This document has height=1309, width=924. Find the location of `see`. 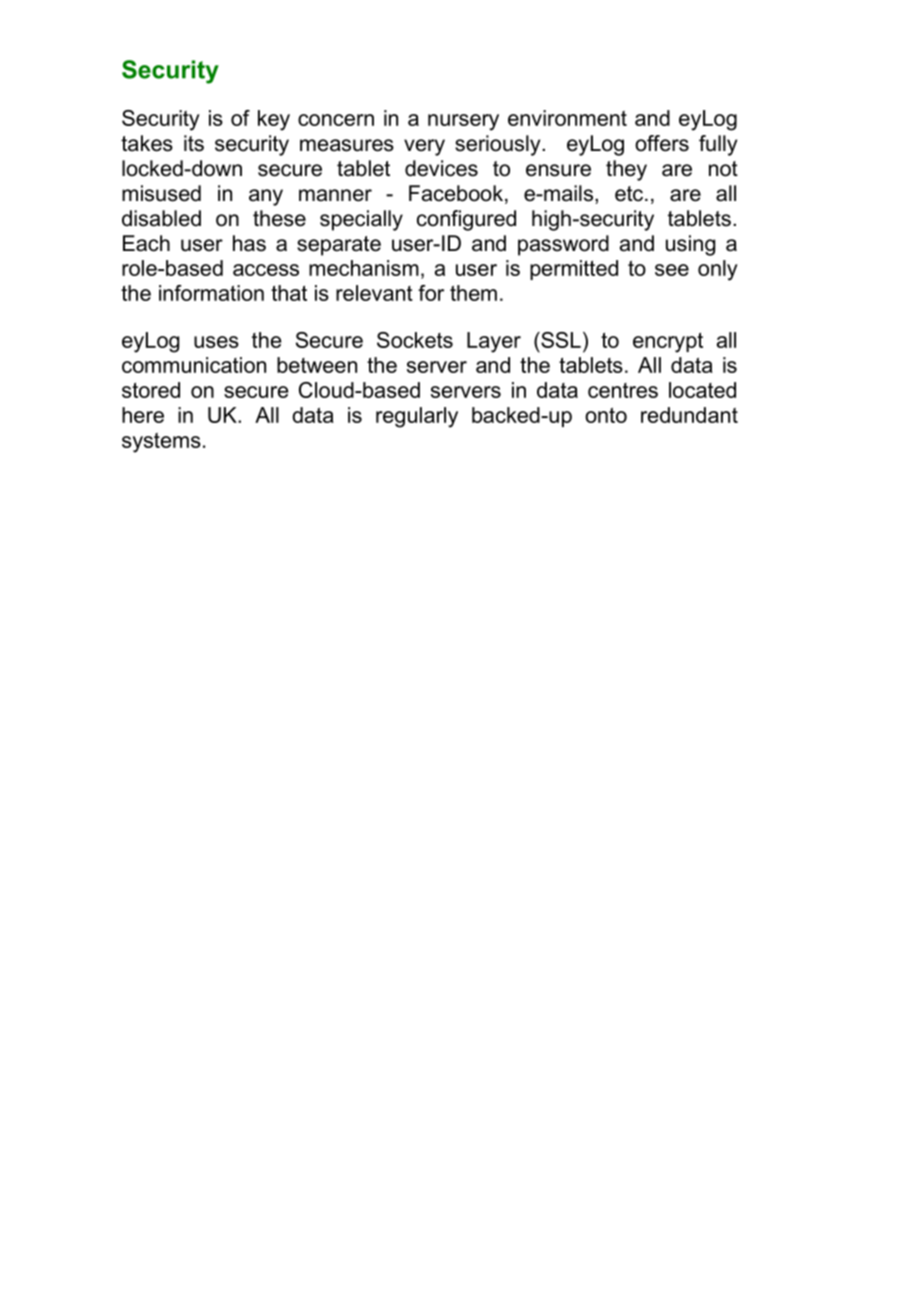

see is located at coordinates (672, 270).
